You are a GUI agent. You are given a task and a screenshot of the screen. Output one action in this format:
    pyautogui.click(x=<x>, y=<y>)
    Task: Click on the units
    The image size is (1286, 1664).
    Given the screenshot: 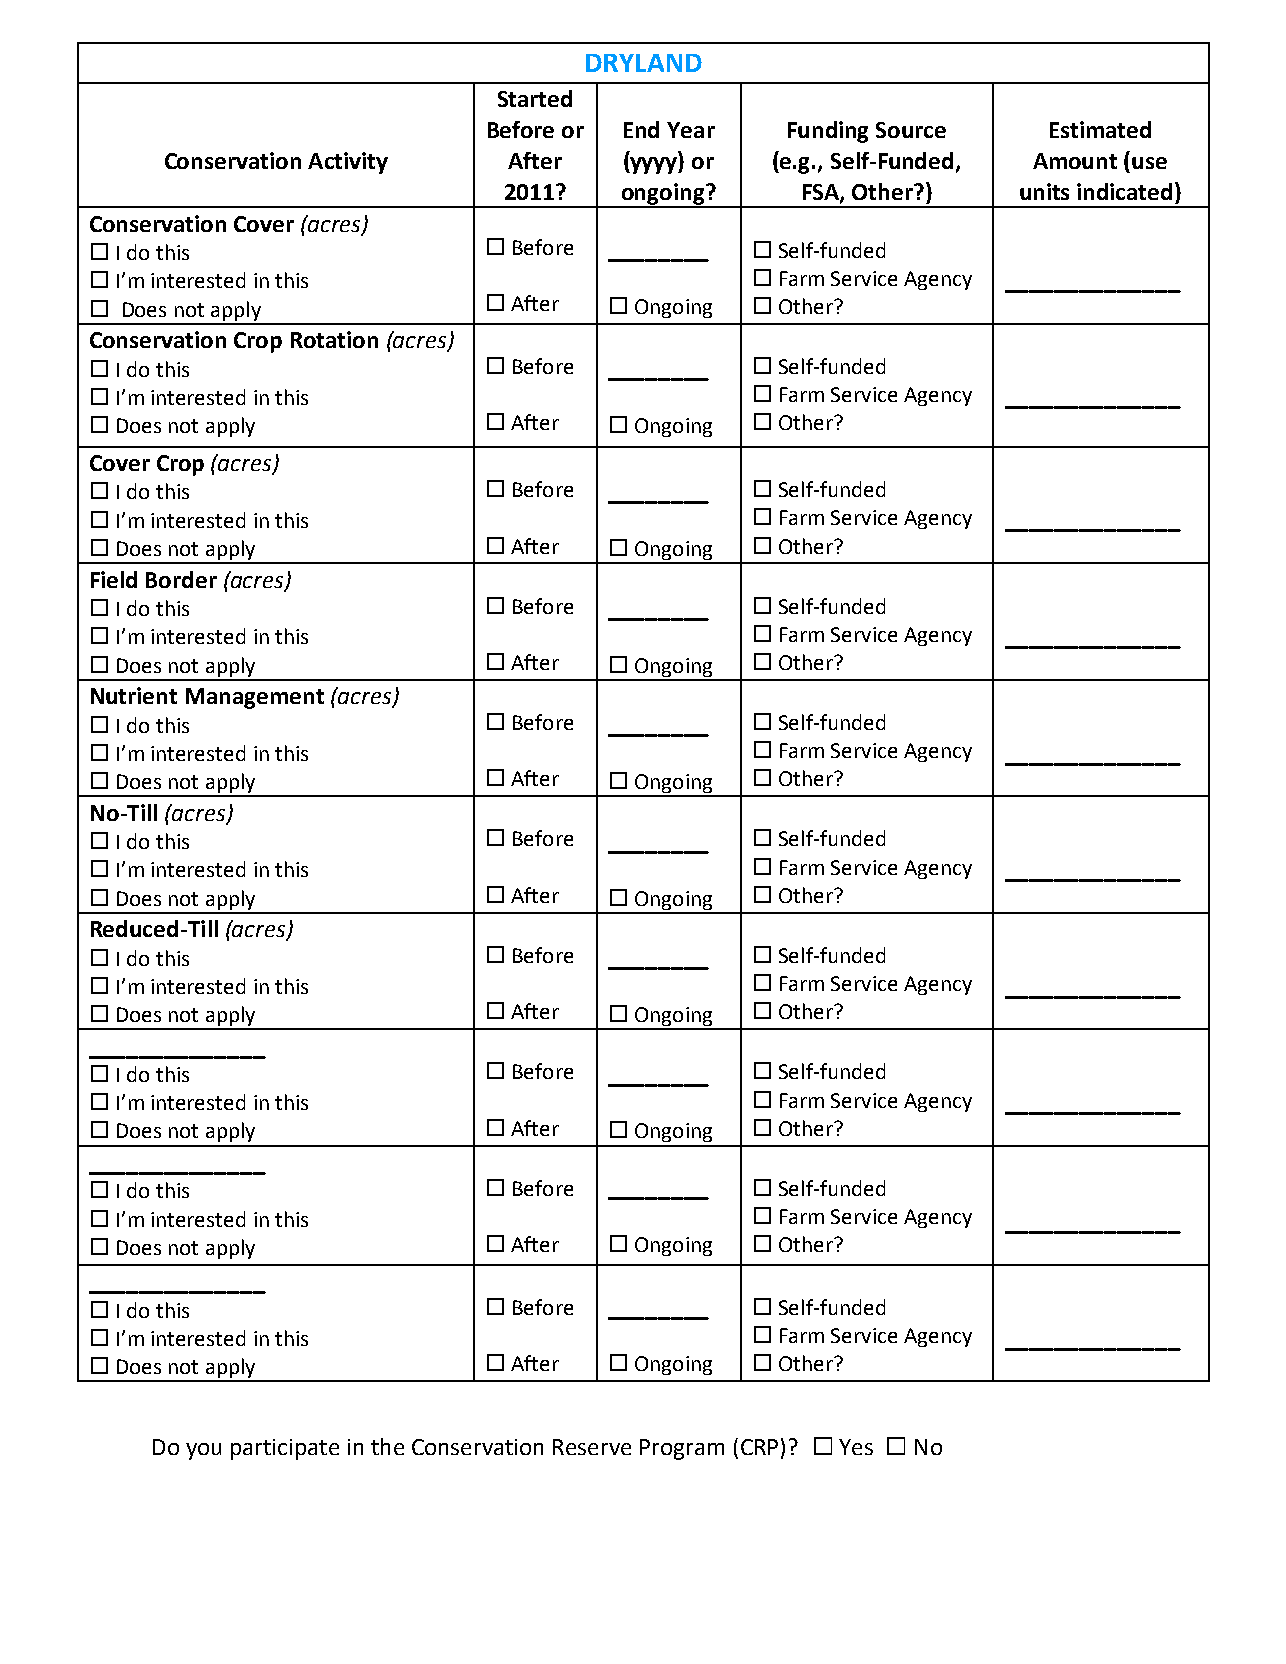 What is the action you would take?
    pyautogui.click(x=1044, y=191)
